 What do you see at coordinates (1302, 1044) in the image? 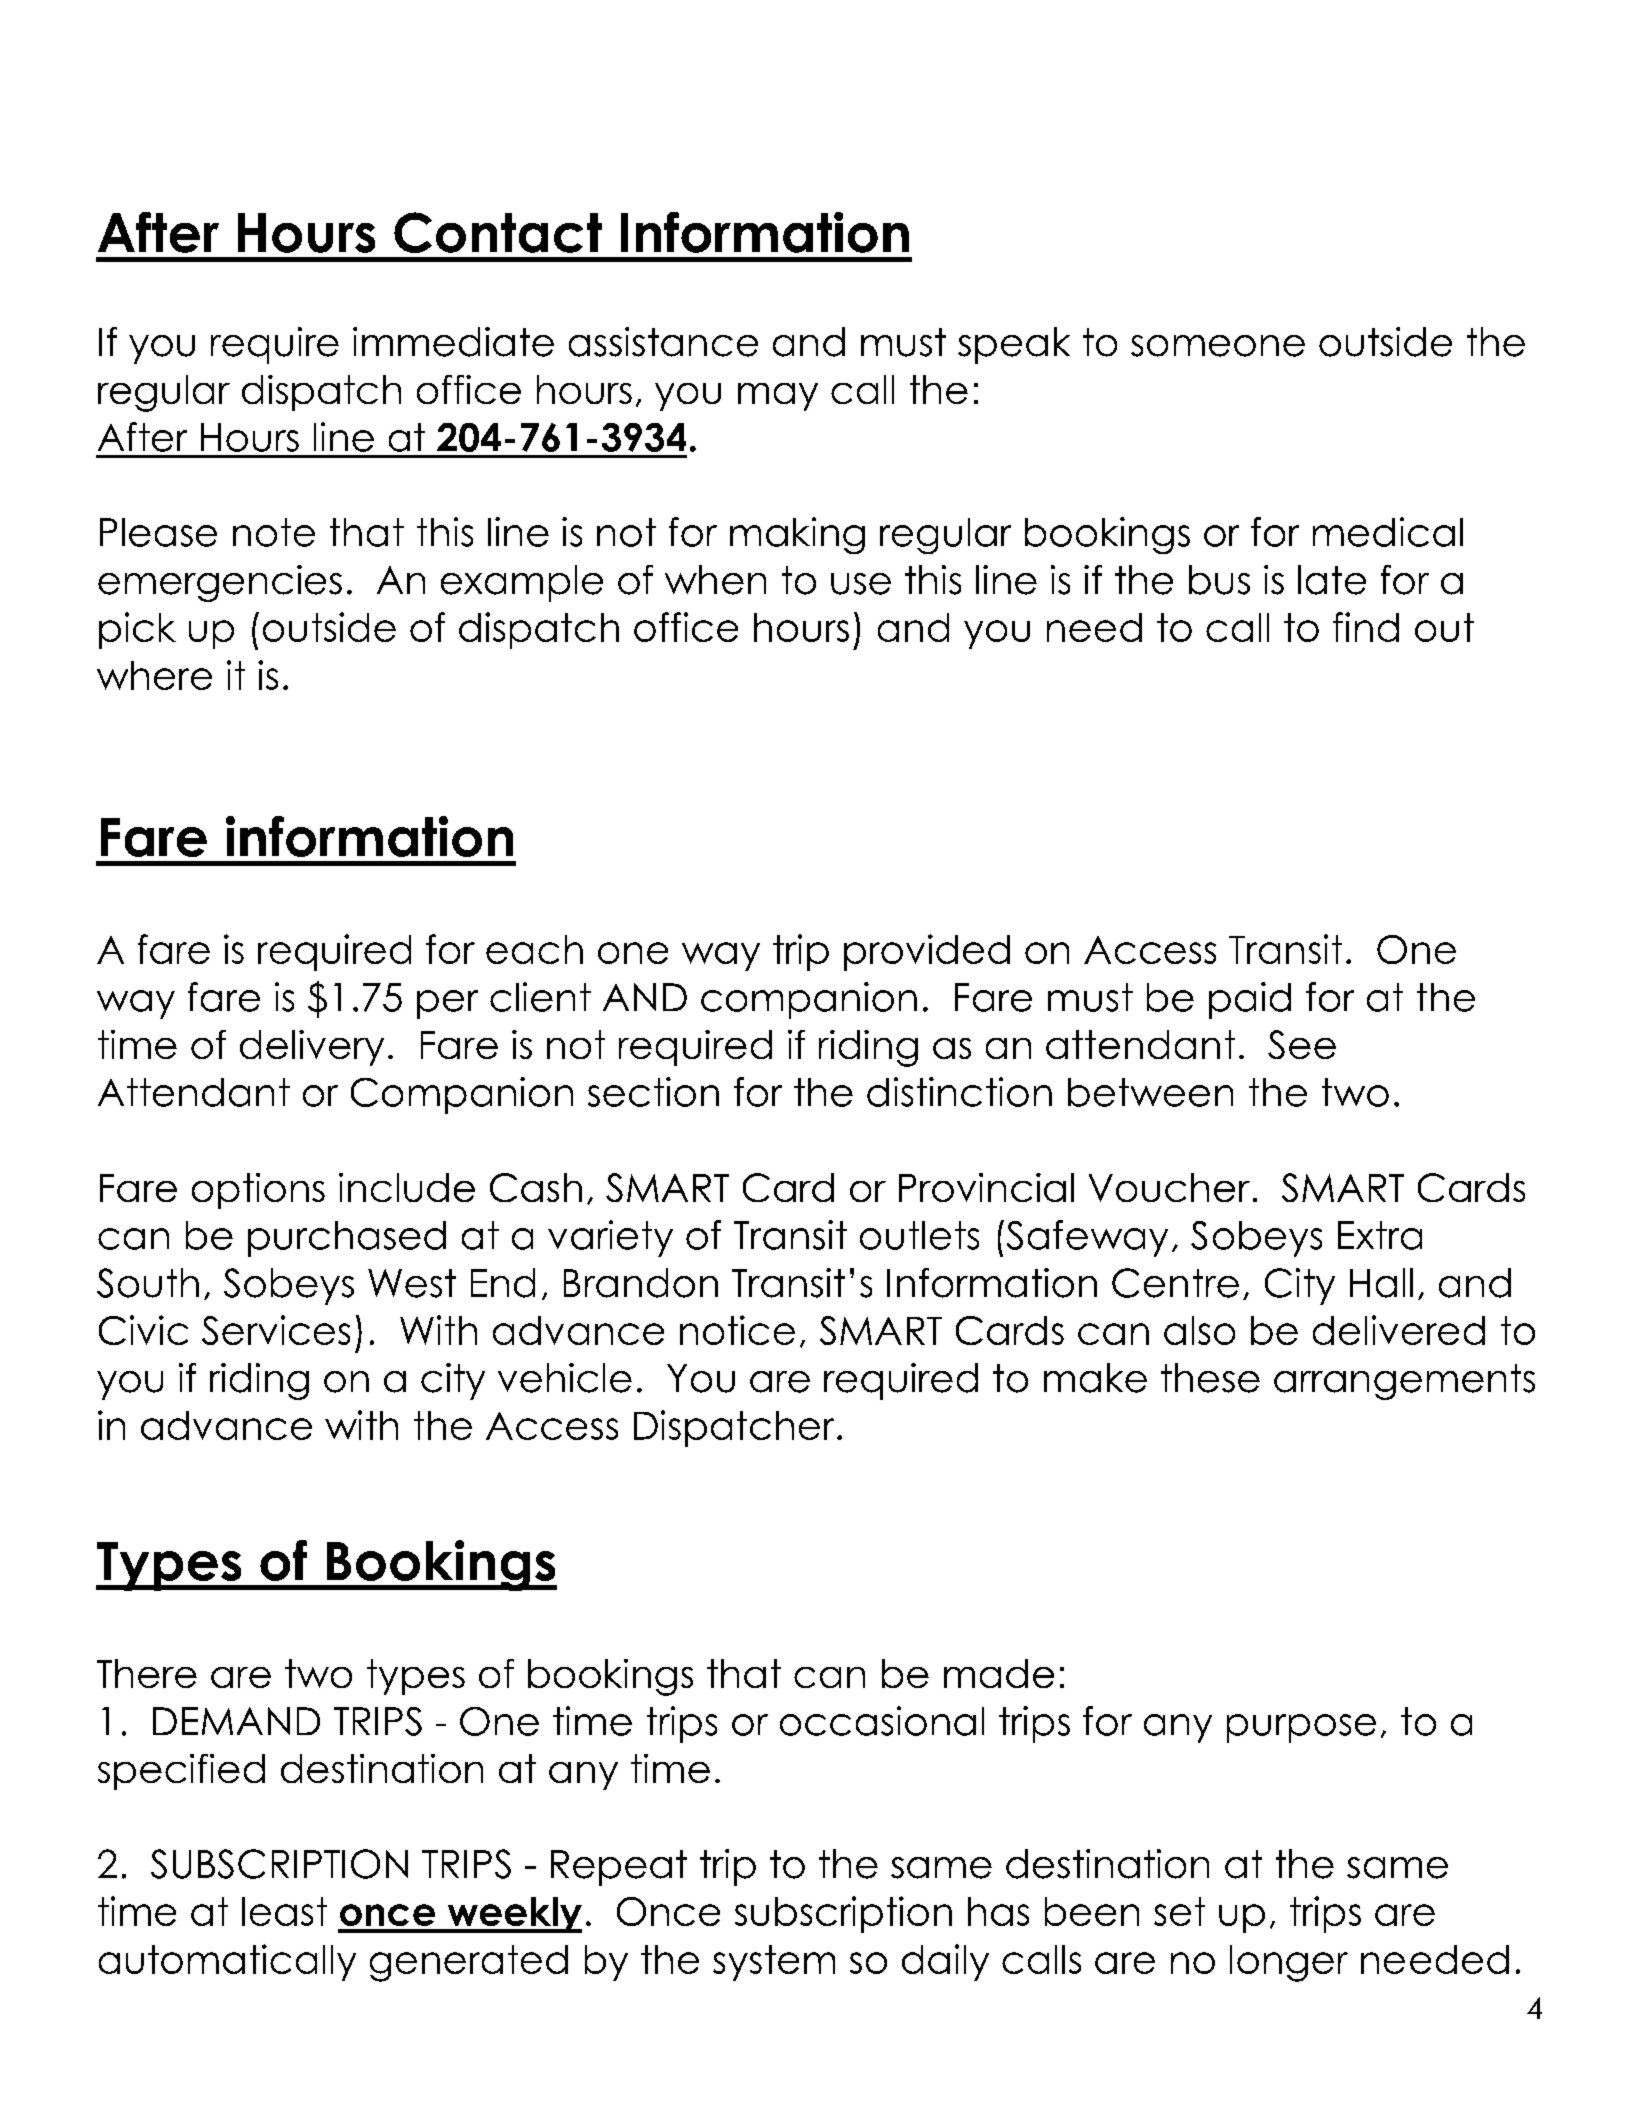
I see `See` at bounding box center [1302, 1044].
